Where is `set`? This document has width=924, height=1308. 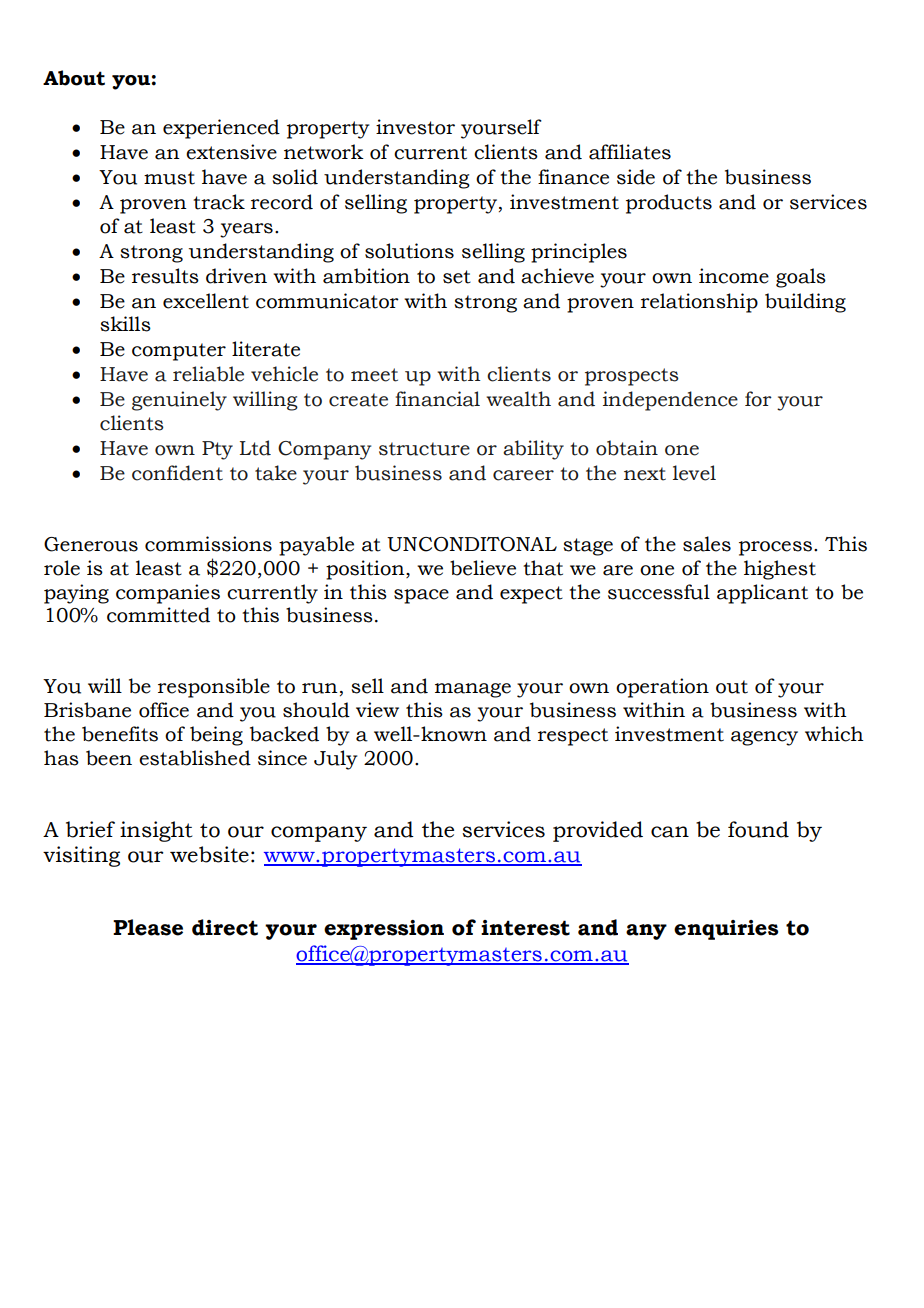
set is located at coordinates (457, 277).
